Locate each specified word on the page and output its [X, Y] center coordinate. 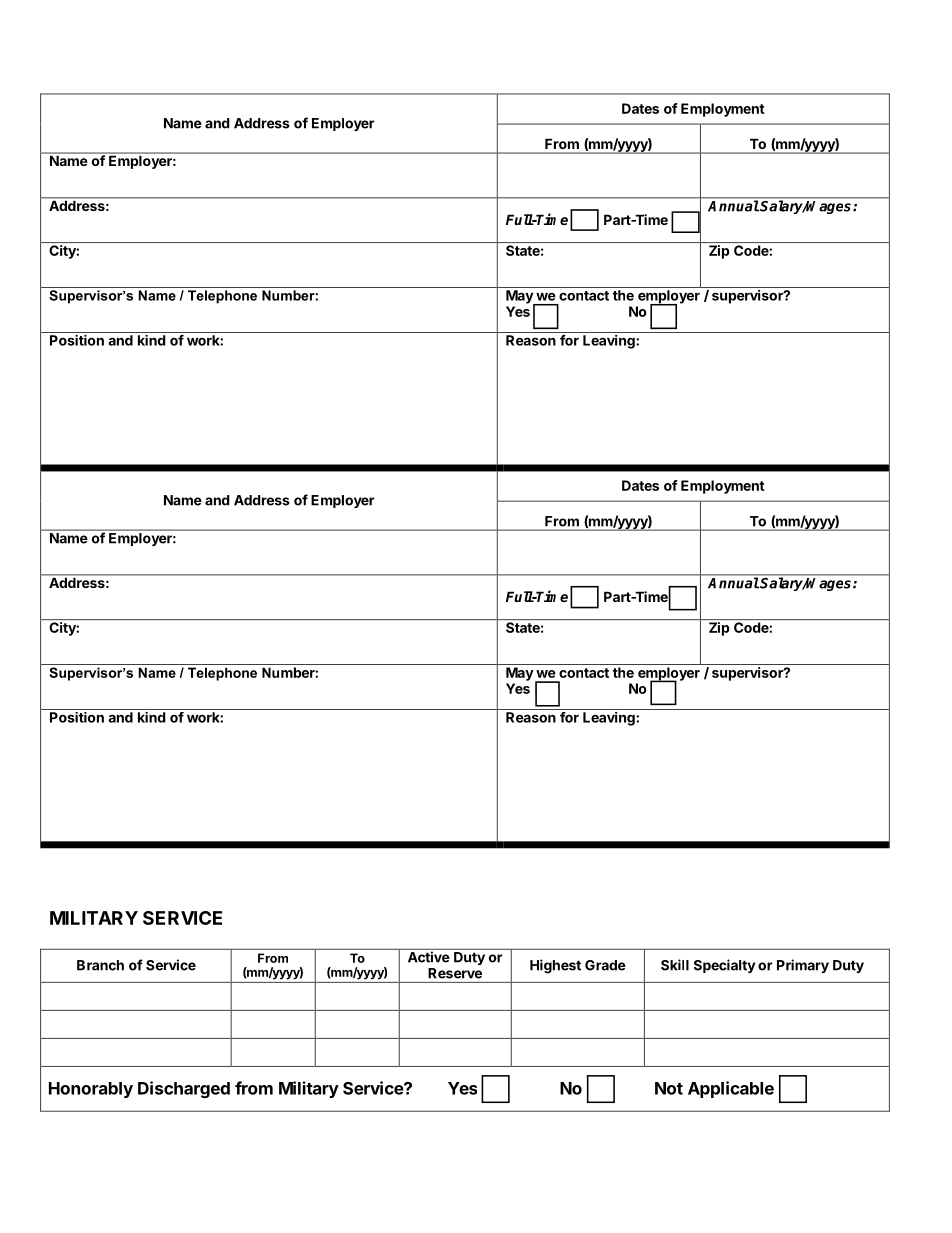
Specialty [724, 966]
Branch [100, 965]
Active [428, 957]
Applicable [731, 1089]
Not [669, 1088]
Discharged [184, 1089]
